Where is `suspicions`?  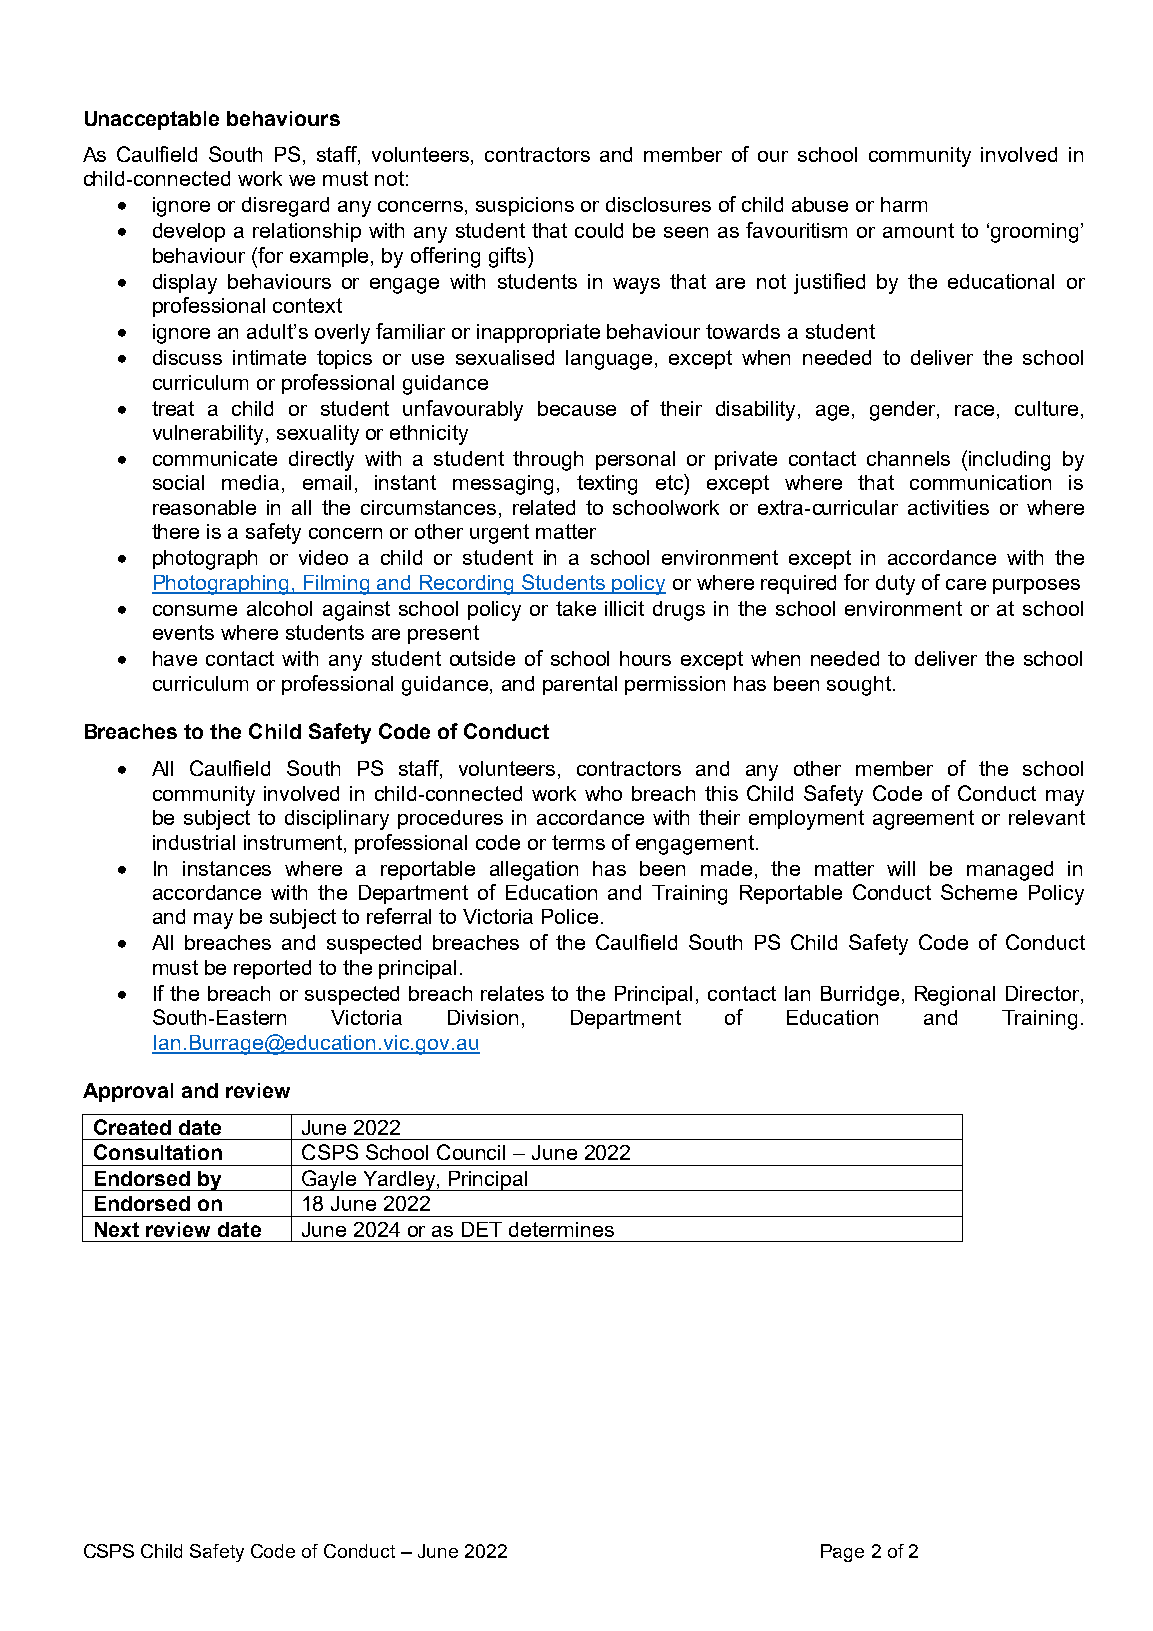 suspicions is located at coordinates (525, 206).
